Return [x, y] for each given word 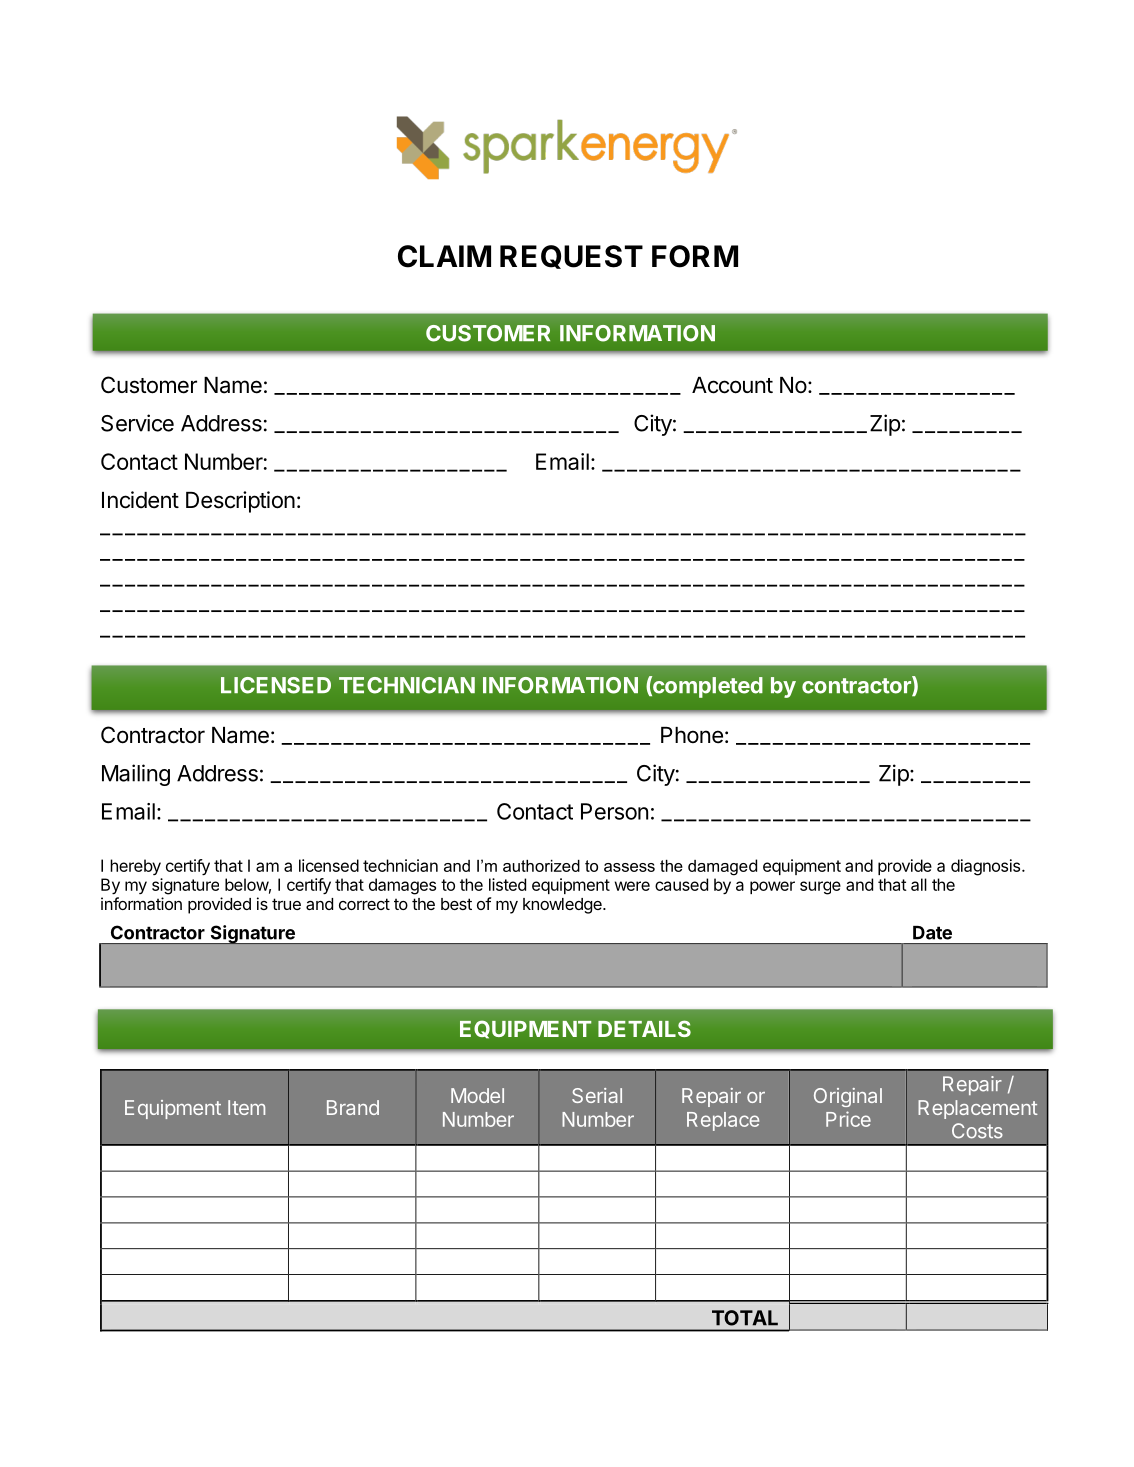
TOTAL [745, 1318]
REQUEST [571, 257]
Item [246, 1107]
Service [137, 423]
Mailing [136, 775]
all [919, 884]
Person [614, 811]
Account [732, 385]
